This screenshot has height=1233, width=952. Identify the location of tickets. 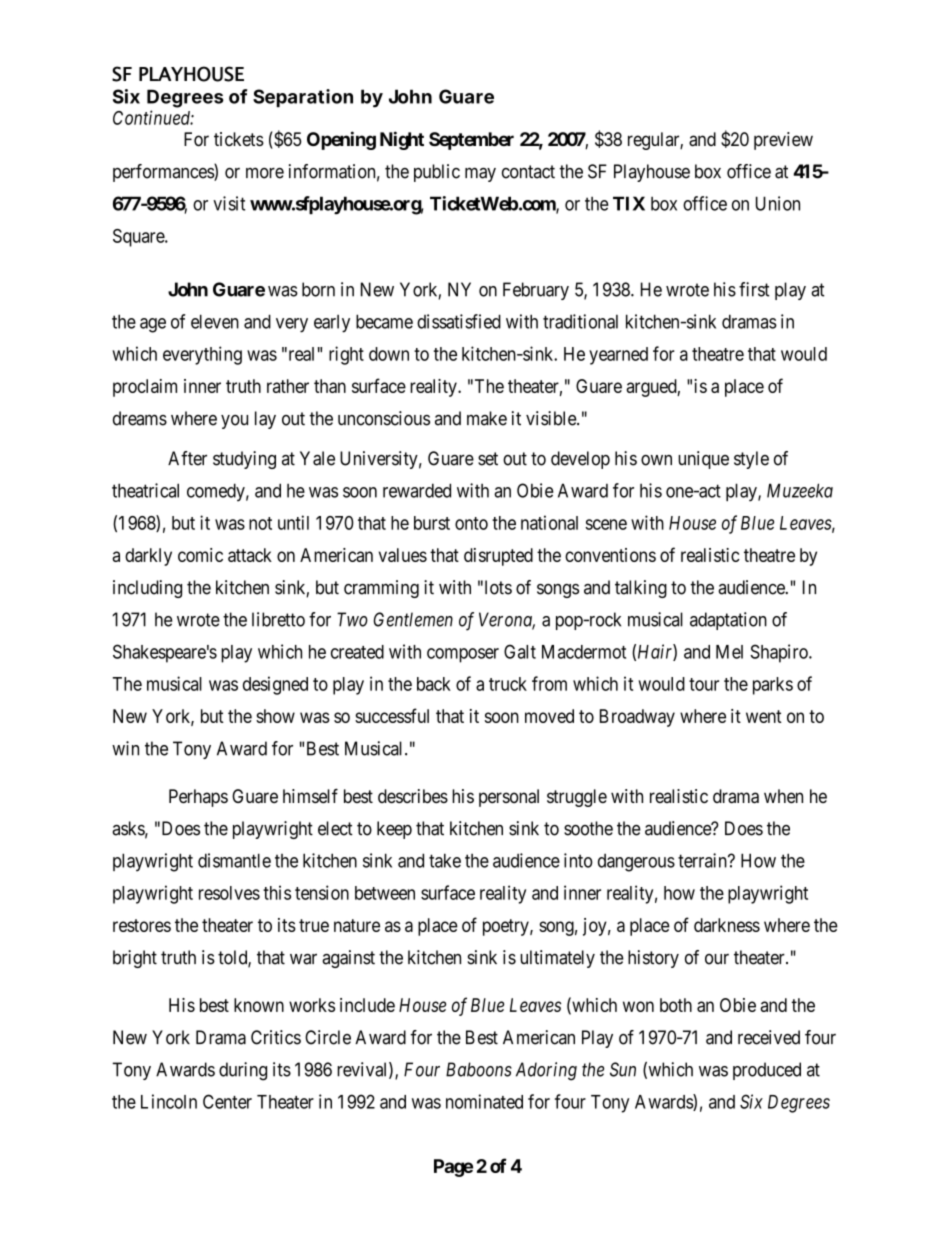
(239, 139).
